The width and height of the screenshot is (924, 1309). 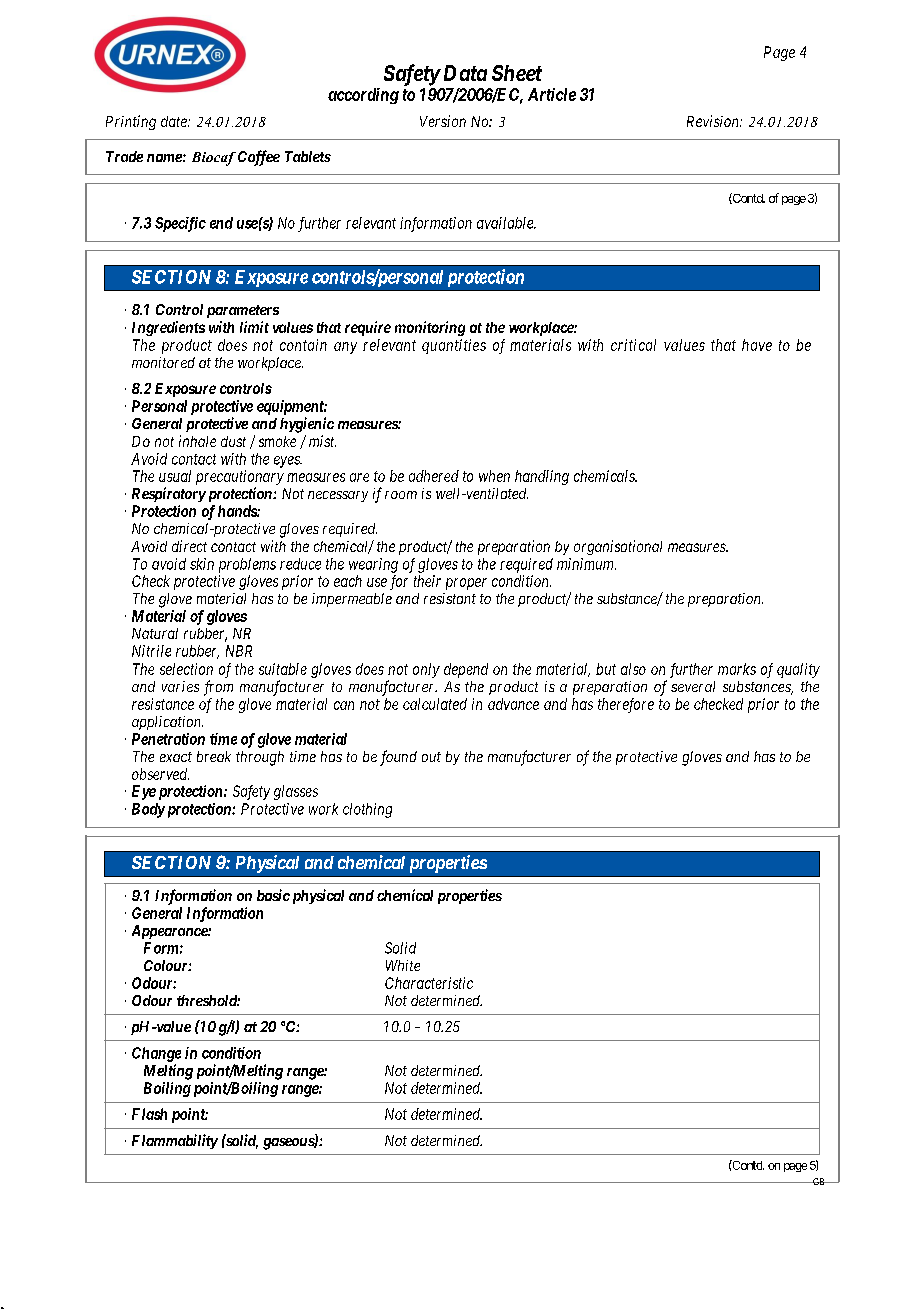 What do you see at coordinates (693, 686) in the screenshot?
I see `several` at bounding box center [693, 686].
